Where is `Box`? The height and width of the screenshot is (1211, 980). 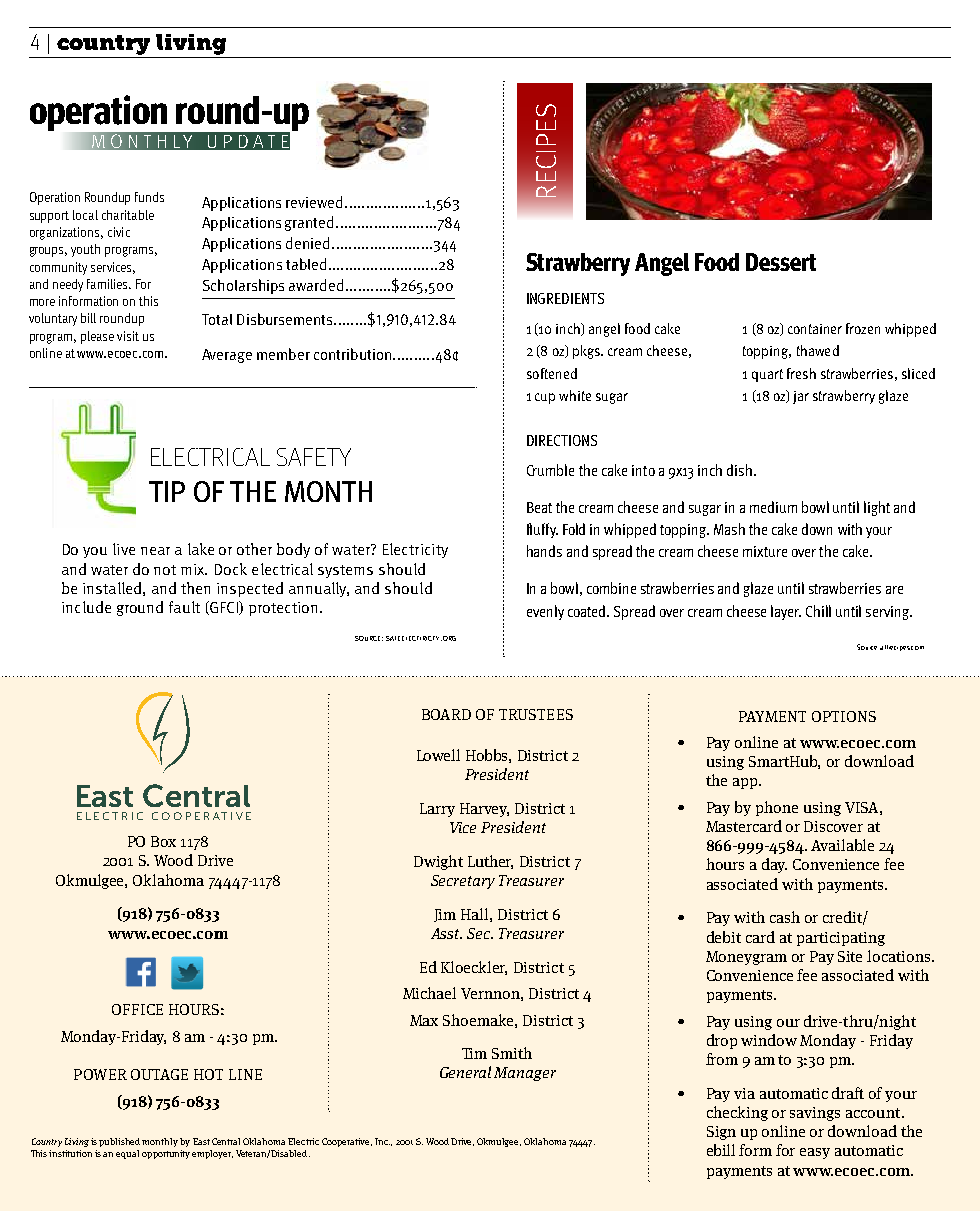 Box is located at coordinates (163, 841).
